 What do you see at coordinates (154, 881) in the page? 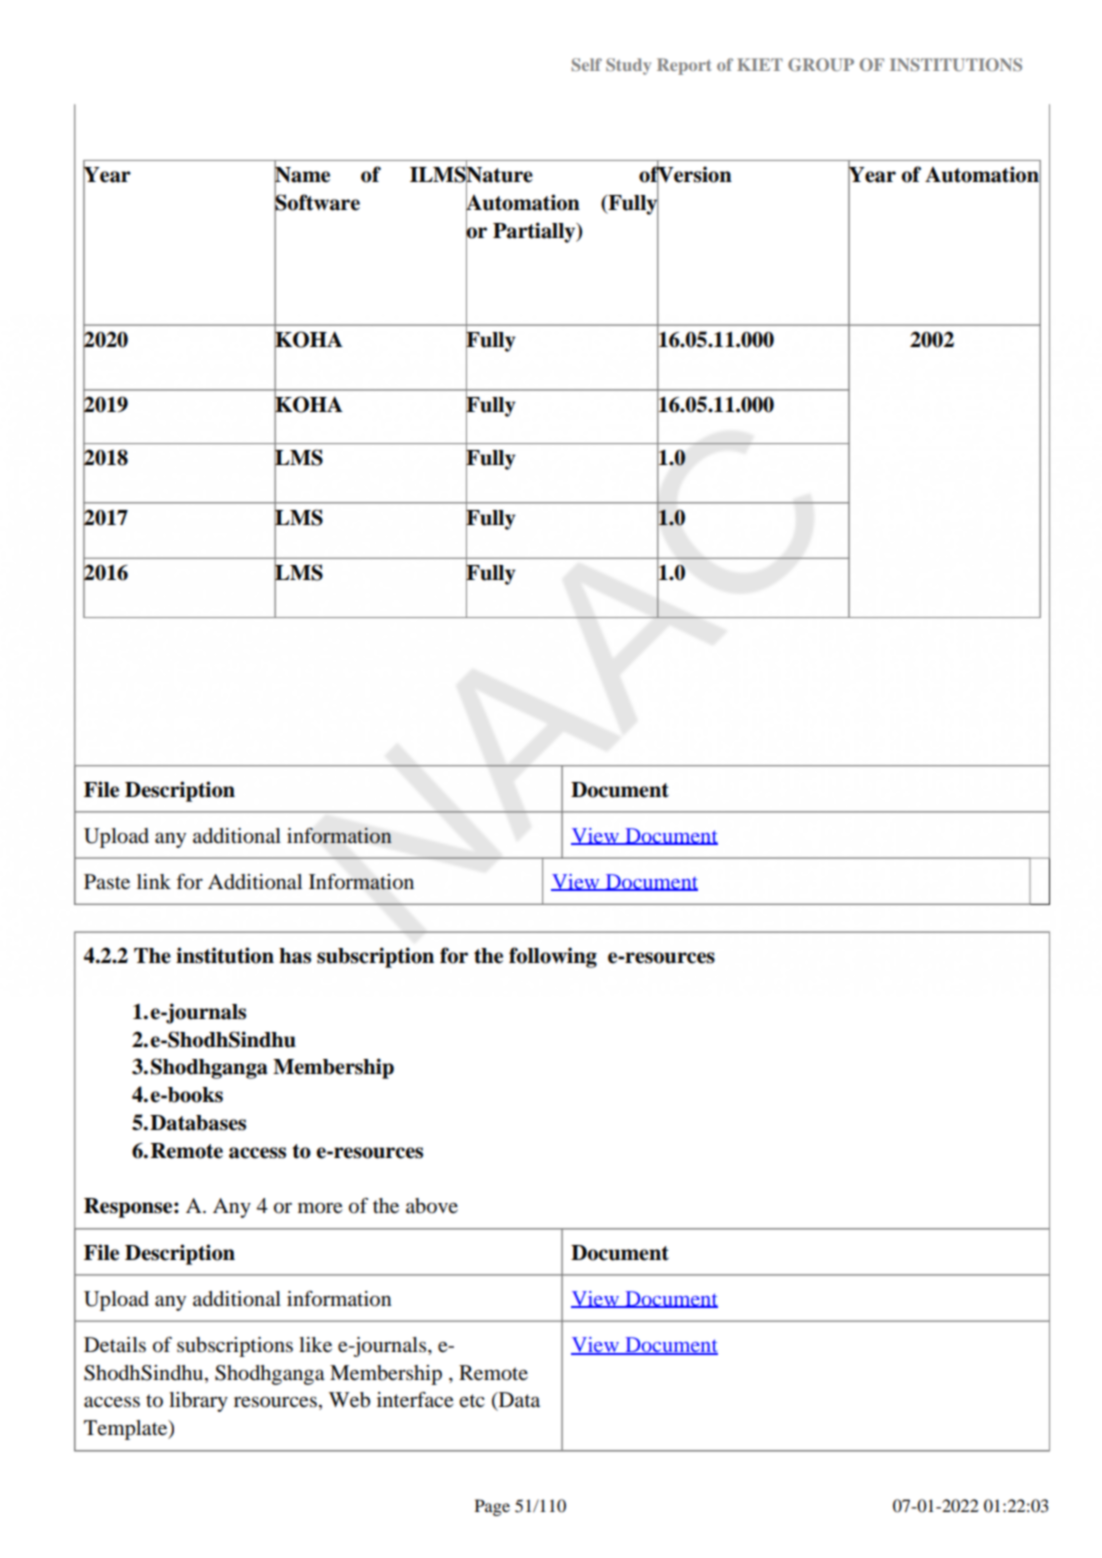
I see `link` at bounding box center [154, 881].
